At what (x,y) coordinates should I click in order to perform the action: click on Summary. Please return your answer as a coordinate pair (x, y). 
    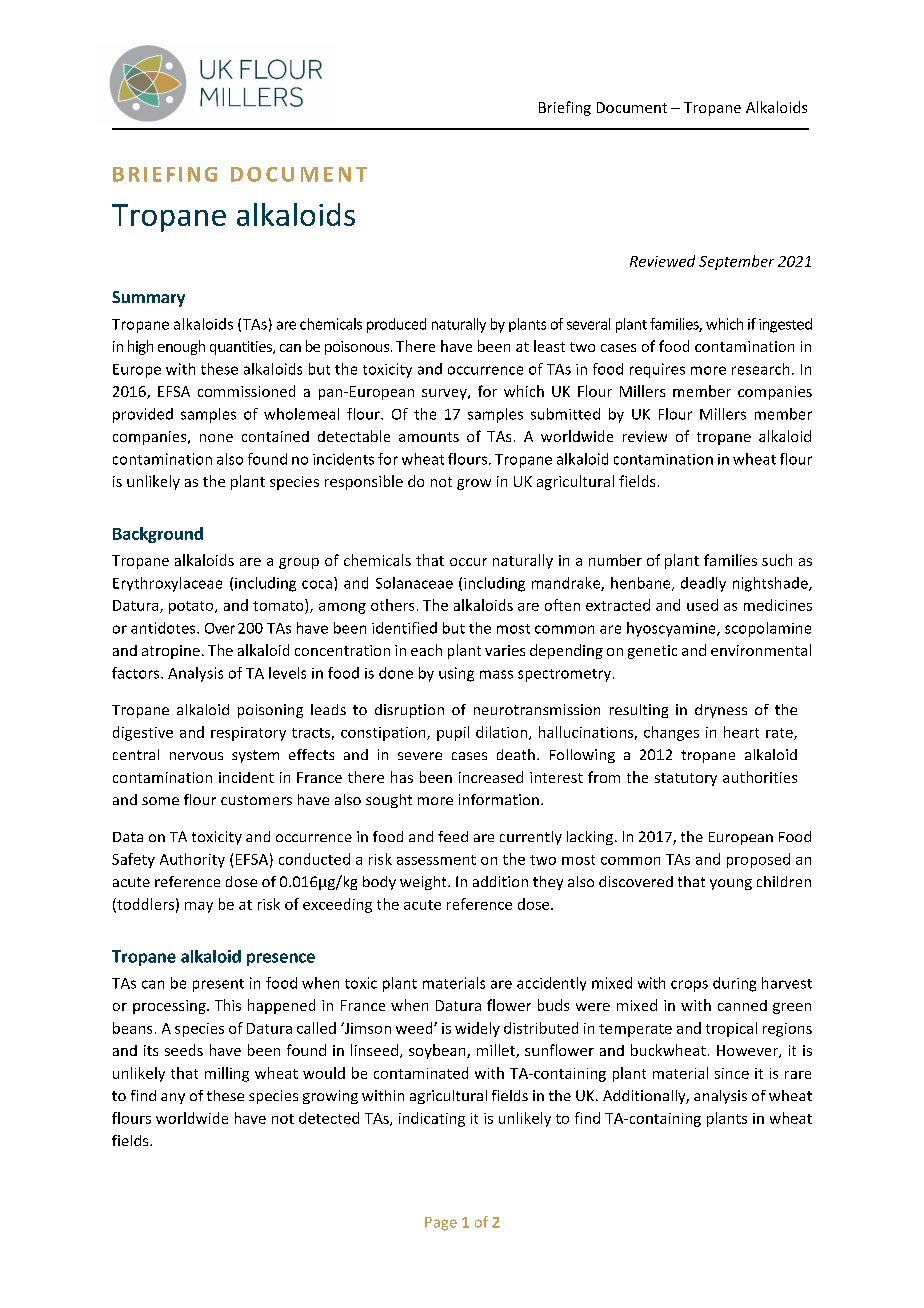
    Looking at the image, I should click on (148, 299).
